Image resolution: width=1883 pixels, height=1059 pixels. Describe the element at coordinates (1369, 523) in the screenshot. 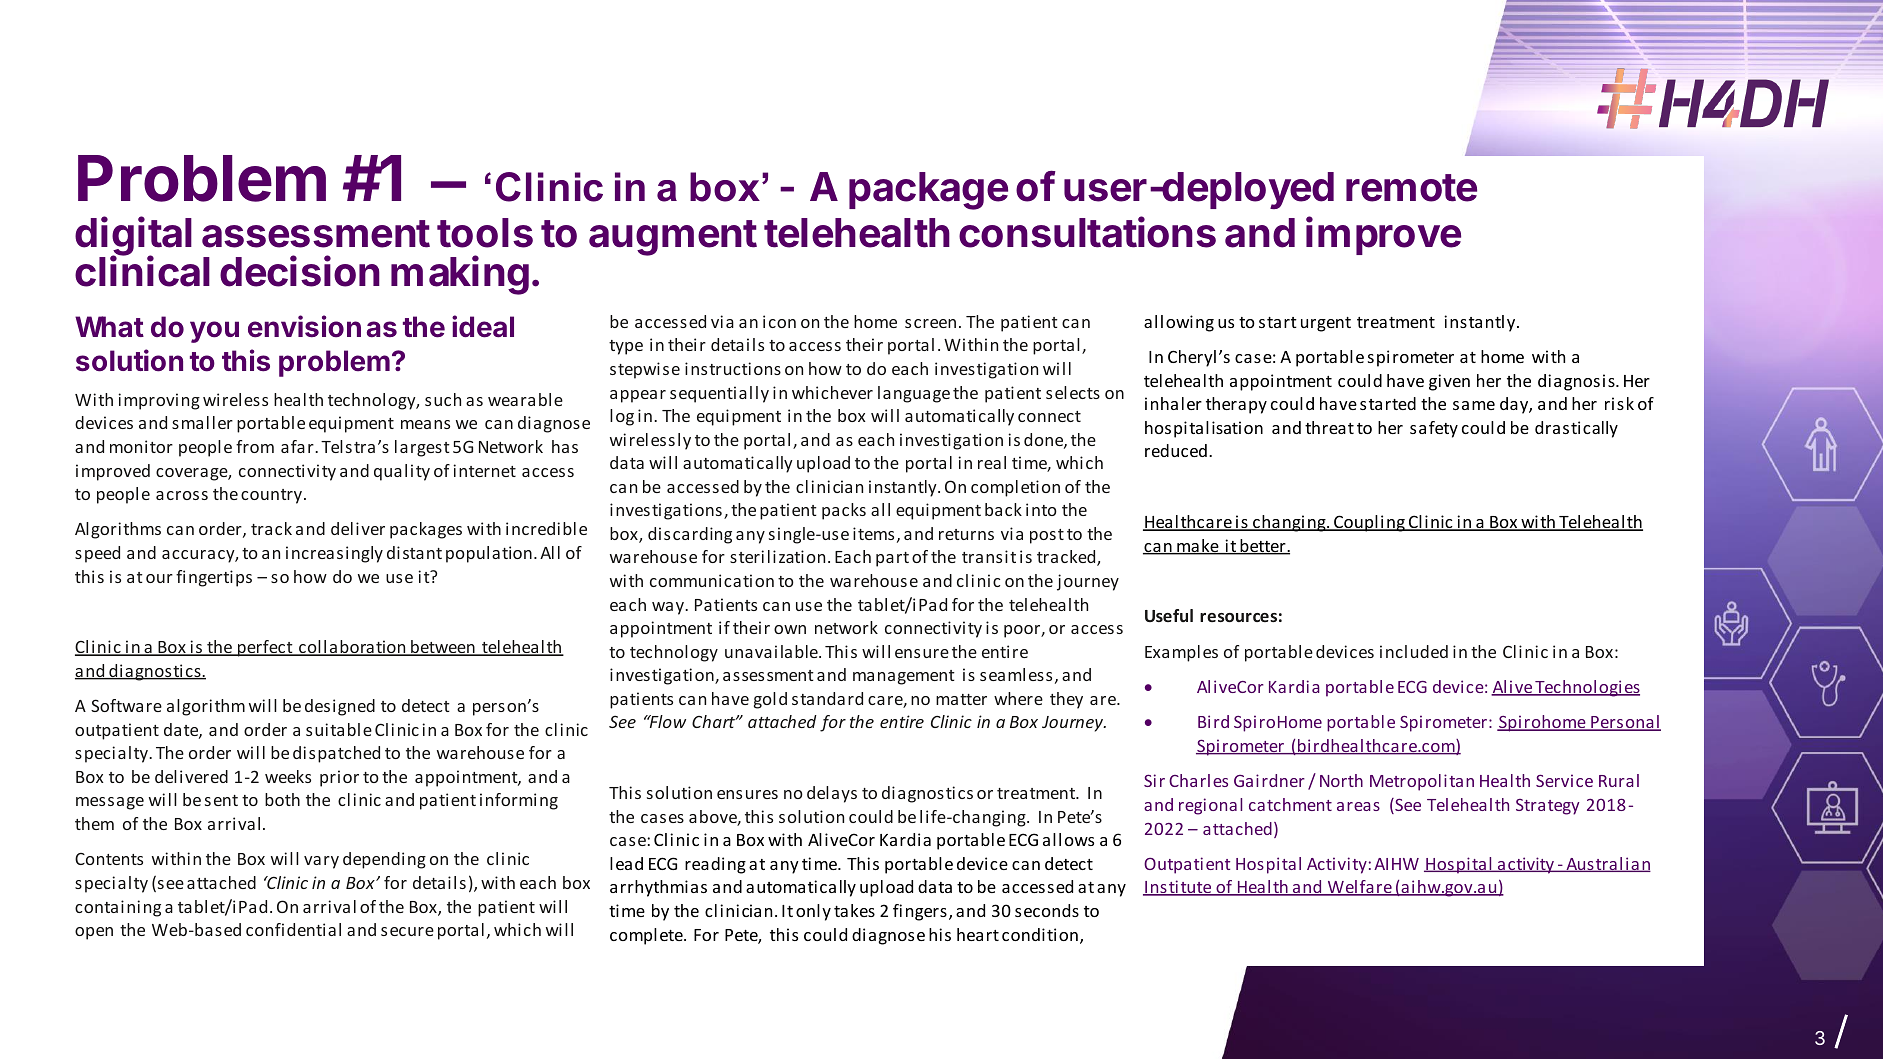

I see `Coupling` at that location.
